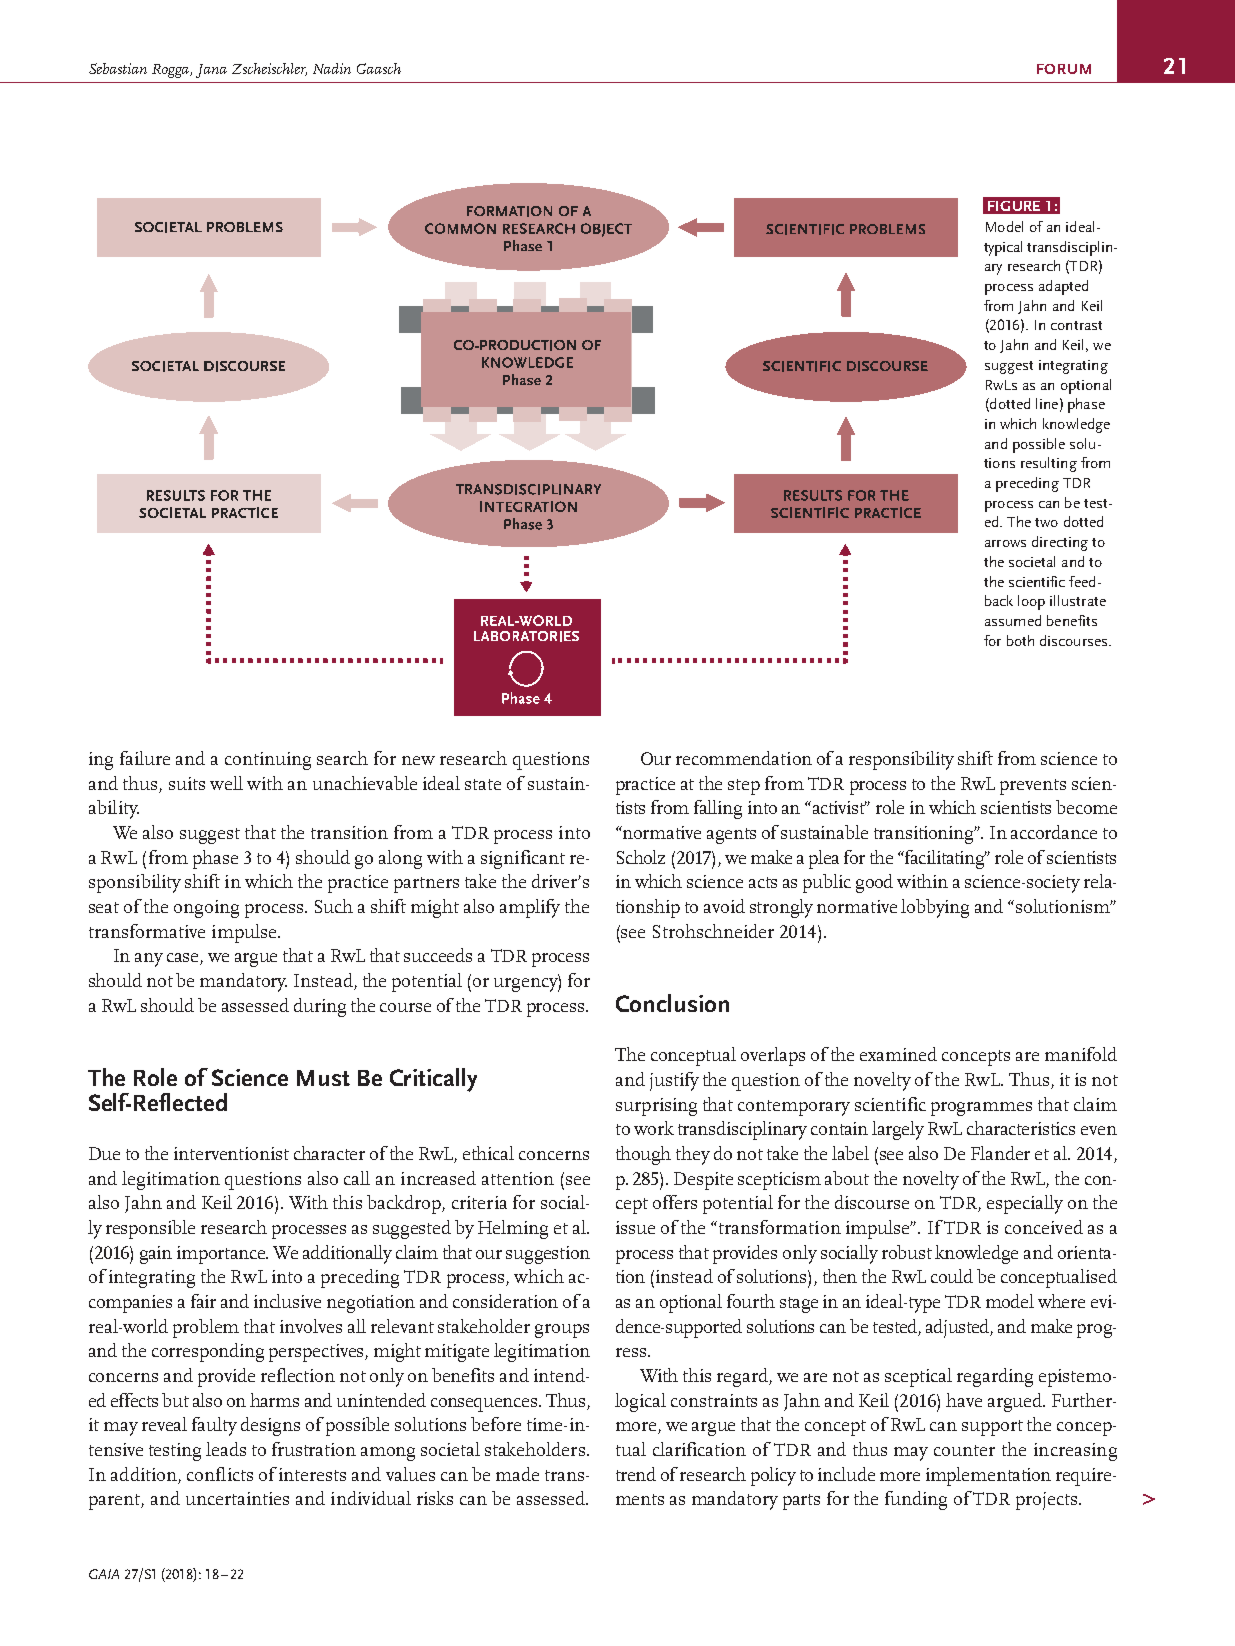 The height and width of the screenshot is (1646, 1235). Describe the element at coordinates (1063, 287) in the screenshot. I see `adapted` at that location.
